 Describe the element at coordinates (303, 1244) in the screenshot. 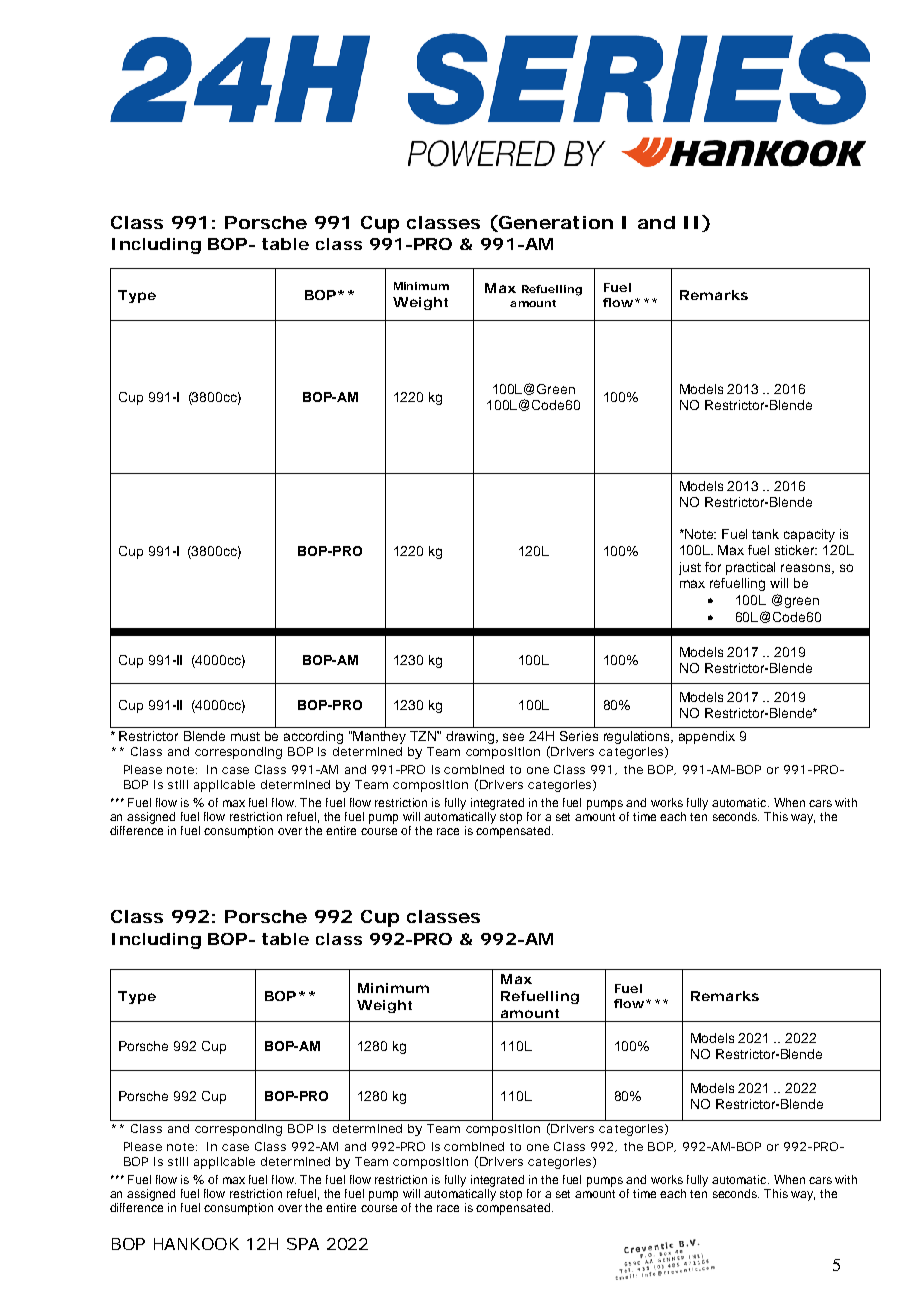

I see `SPA` at that location.
